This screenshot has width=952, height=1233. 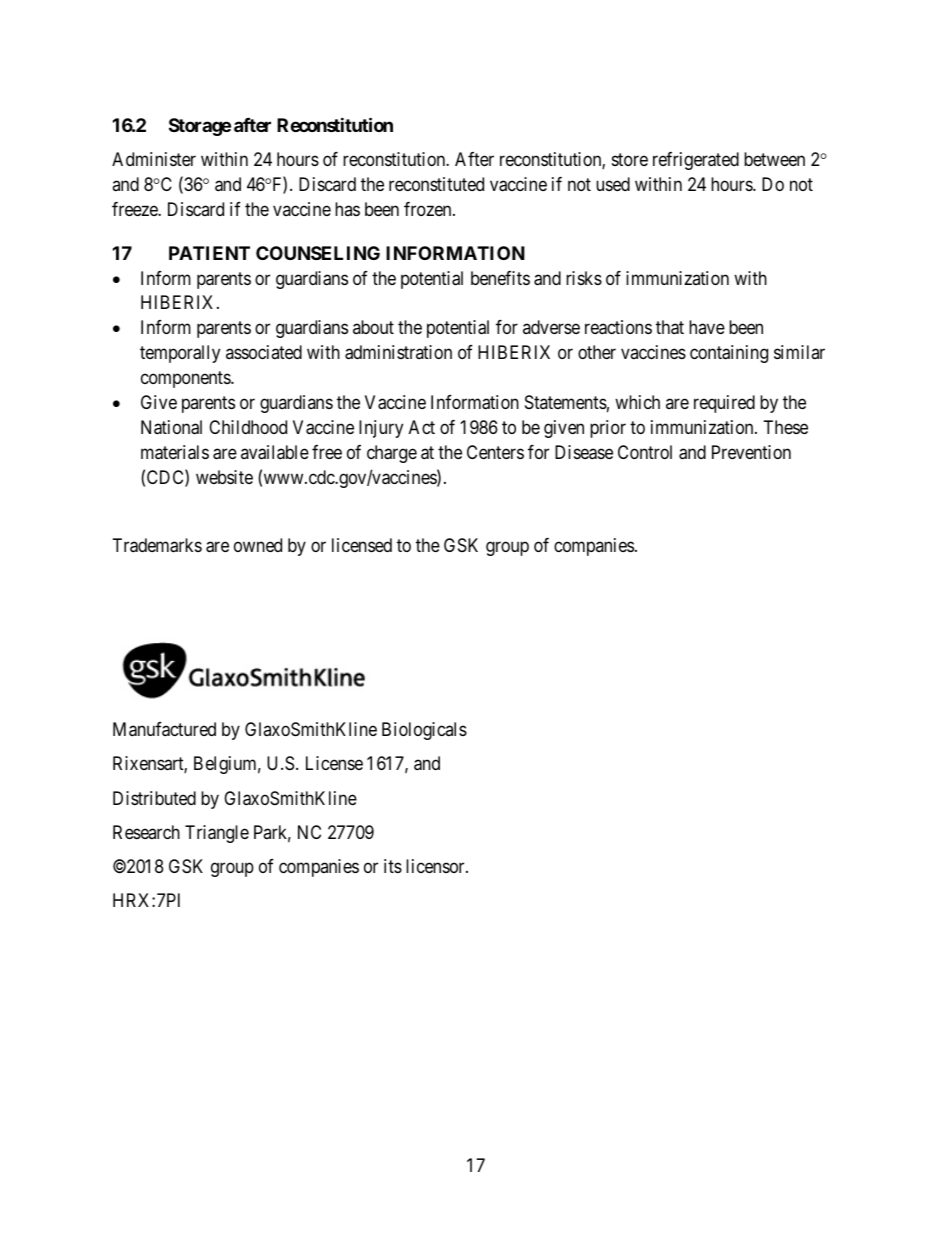 What do you see at coordinates (186, 379) in the screenshot?
I see `components` at bounding box center [186, 379].
